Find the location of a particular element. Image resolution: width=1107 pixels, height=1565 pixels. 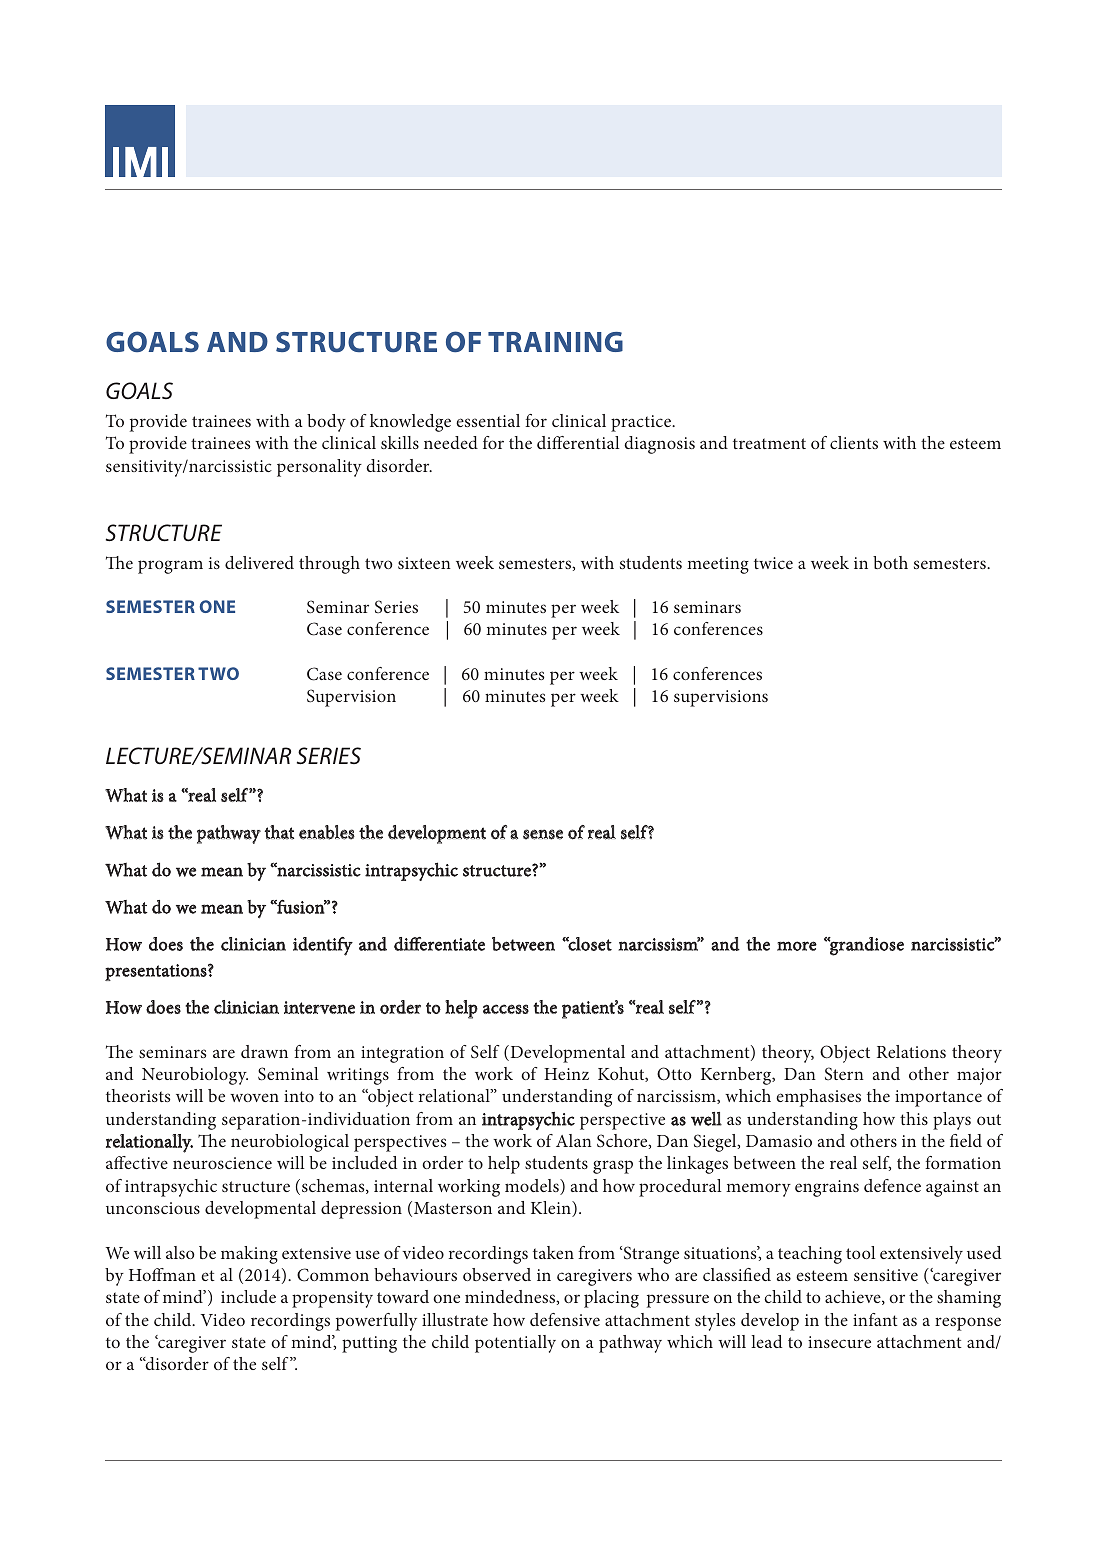

defensive is located at coordinates (565, 1319).
